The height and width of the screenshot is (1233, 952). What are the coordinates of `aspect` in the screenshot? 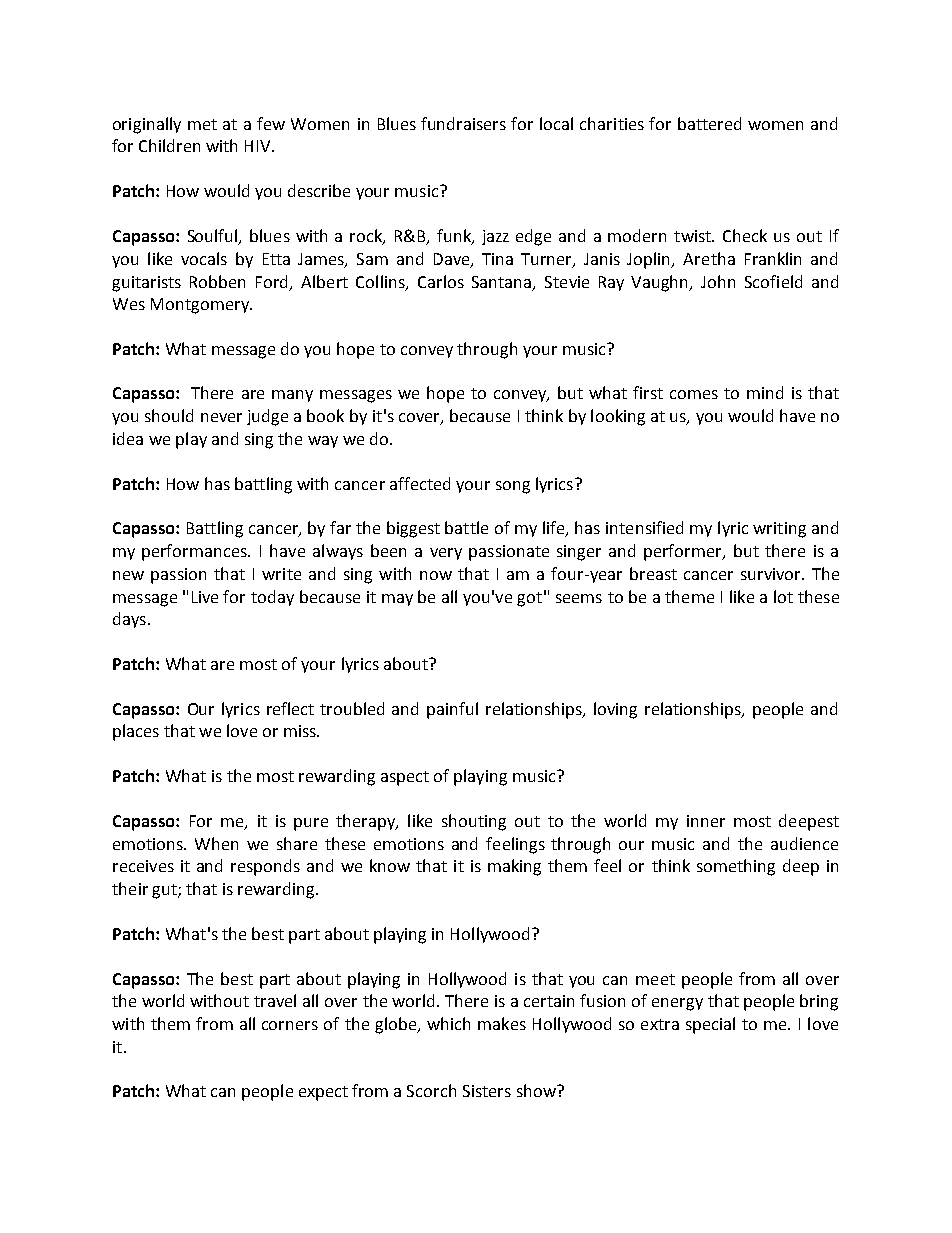 It's located at (405, 778).
